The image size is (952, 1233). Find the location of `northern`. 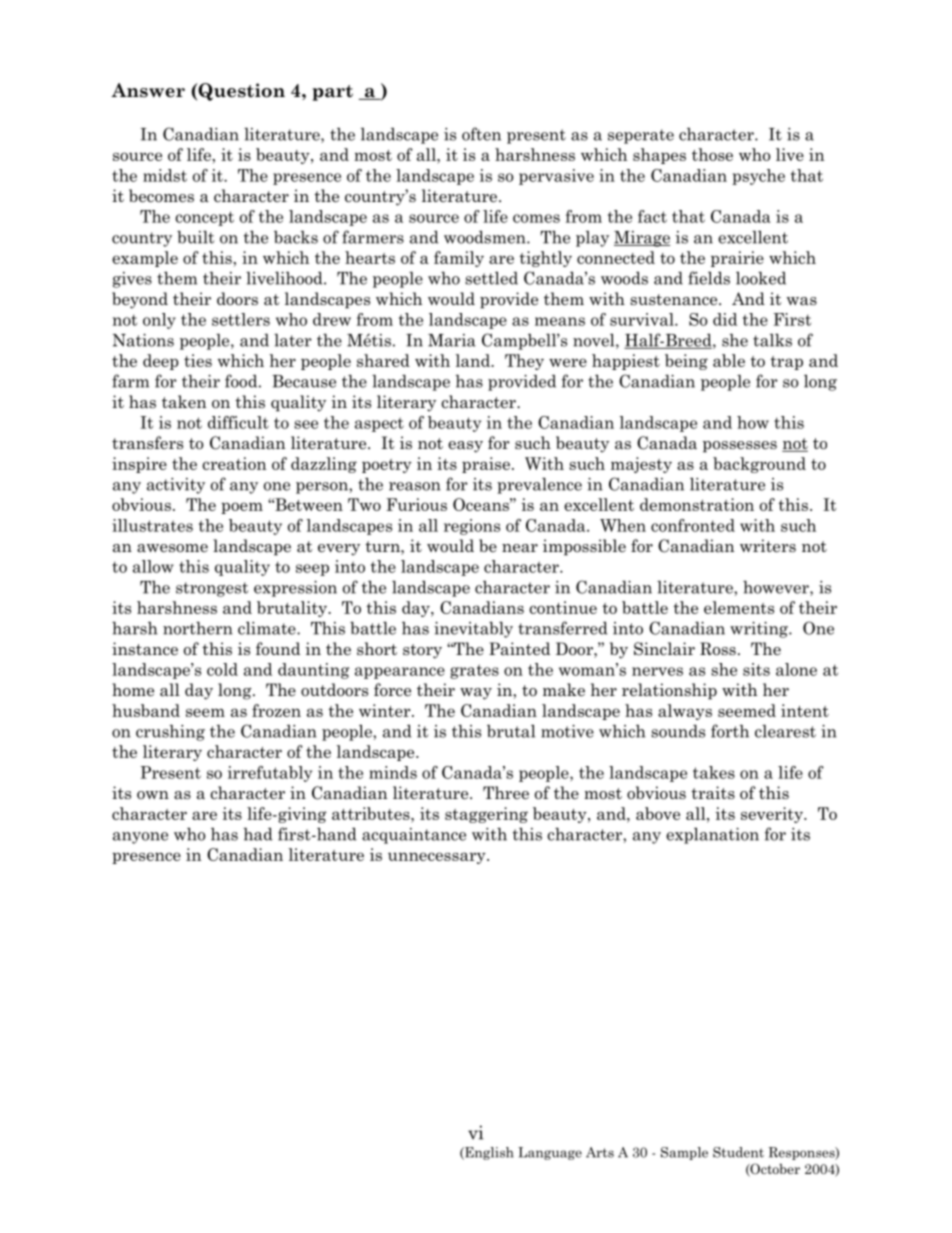

northern is located at coordinates (198, 628).
